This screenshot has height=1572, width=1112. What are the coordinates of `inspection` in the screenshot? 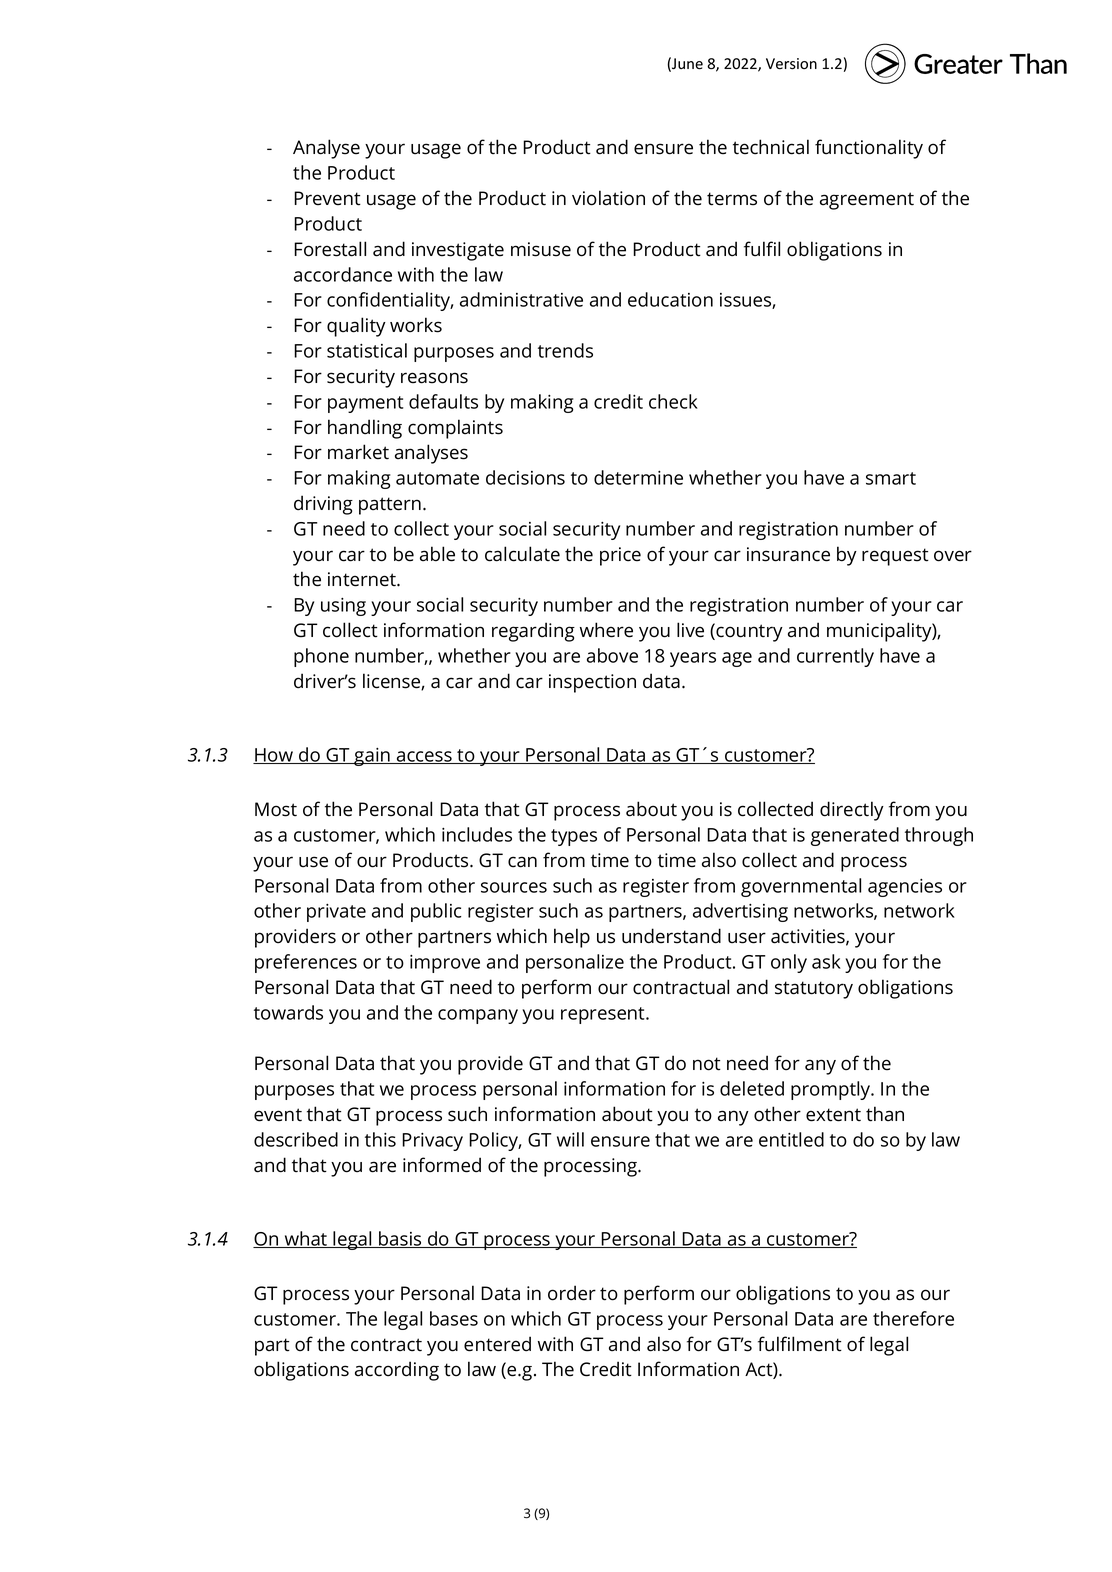 It's located at (592, 683).
